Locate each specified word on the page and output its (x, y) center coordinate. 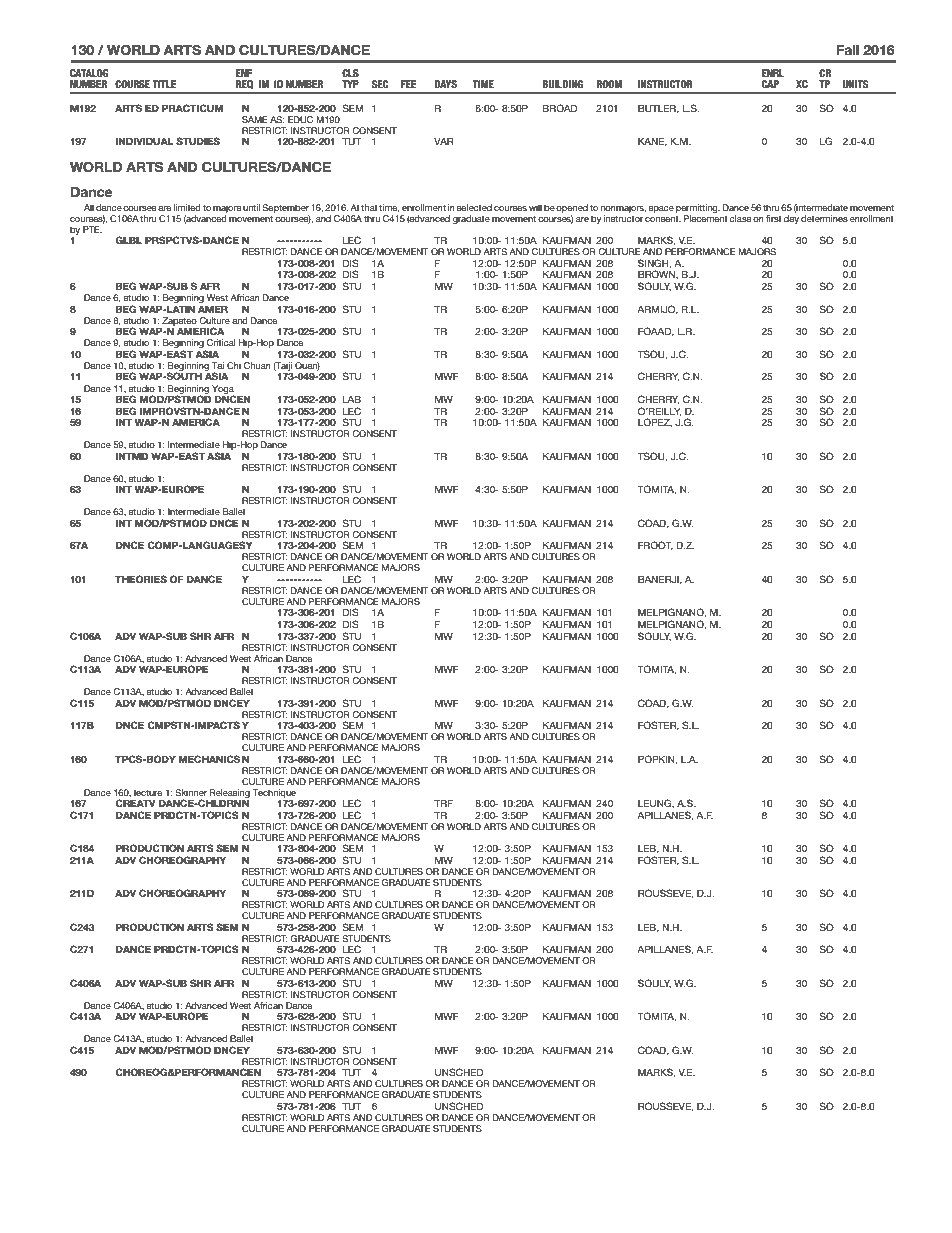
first (774, 218)
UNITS (855, 84)
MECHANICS (209, 759)
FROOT (655, 546)
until (252, 207)
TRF (443, 803)
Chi (234, 365)
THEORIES (141, 579)
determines (824, 218)
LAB (352, 399)
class (740, 218)
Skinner (191, 792)
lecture (148, 792)
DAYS (446, 84)
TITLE (164, 84)
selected (474, 207)
